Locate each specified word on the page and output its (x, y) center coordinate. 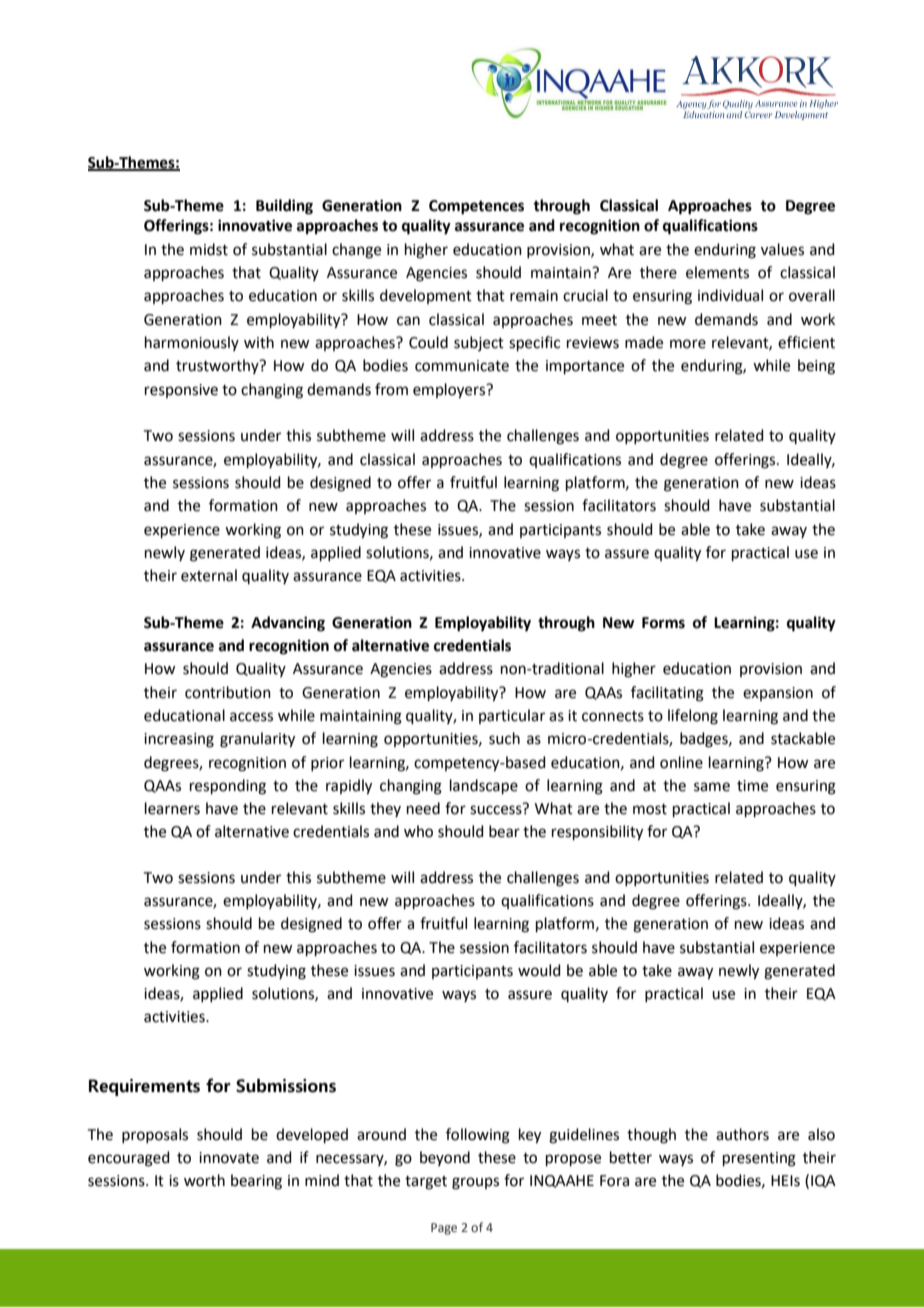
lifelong (693, 717)
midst (209, 249)
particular (512, 716)
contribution (228, 692)
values (782, 249)
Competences (476, 207)
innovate (229, 1158)
